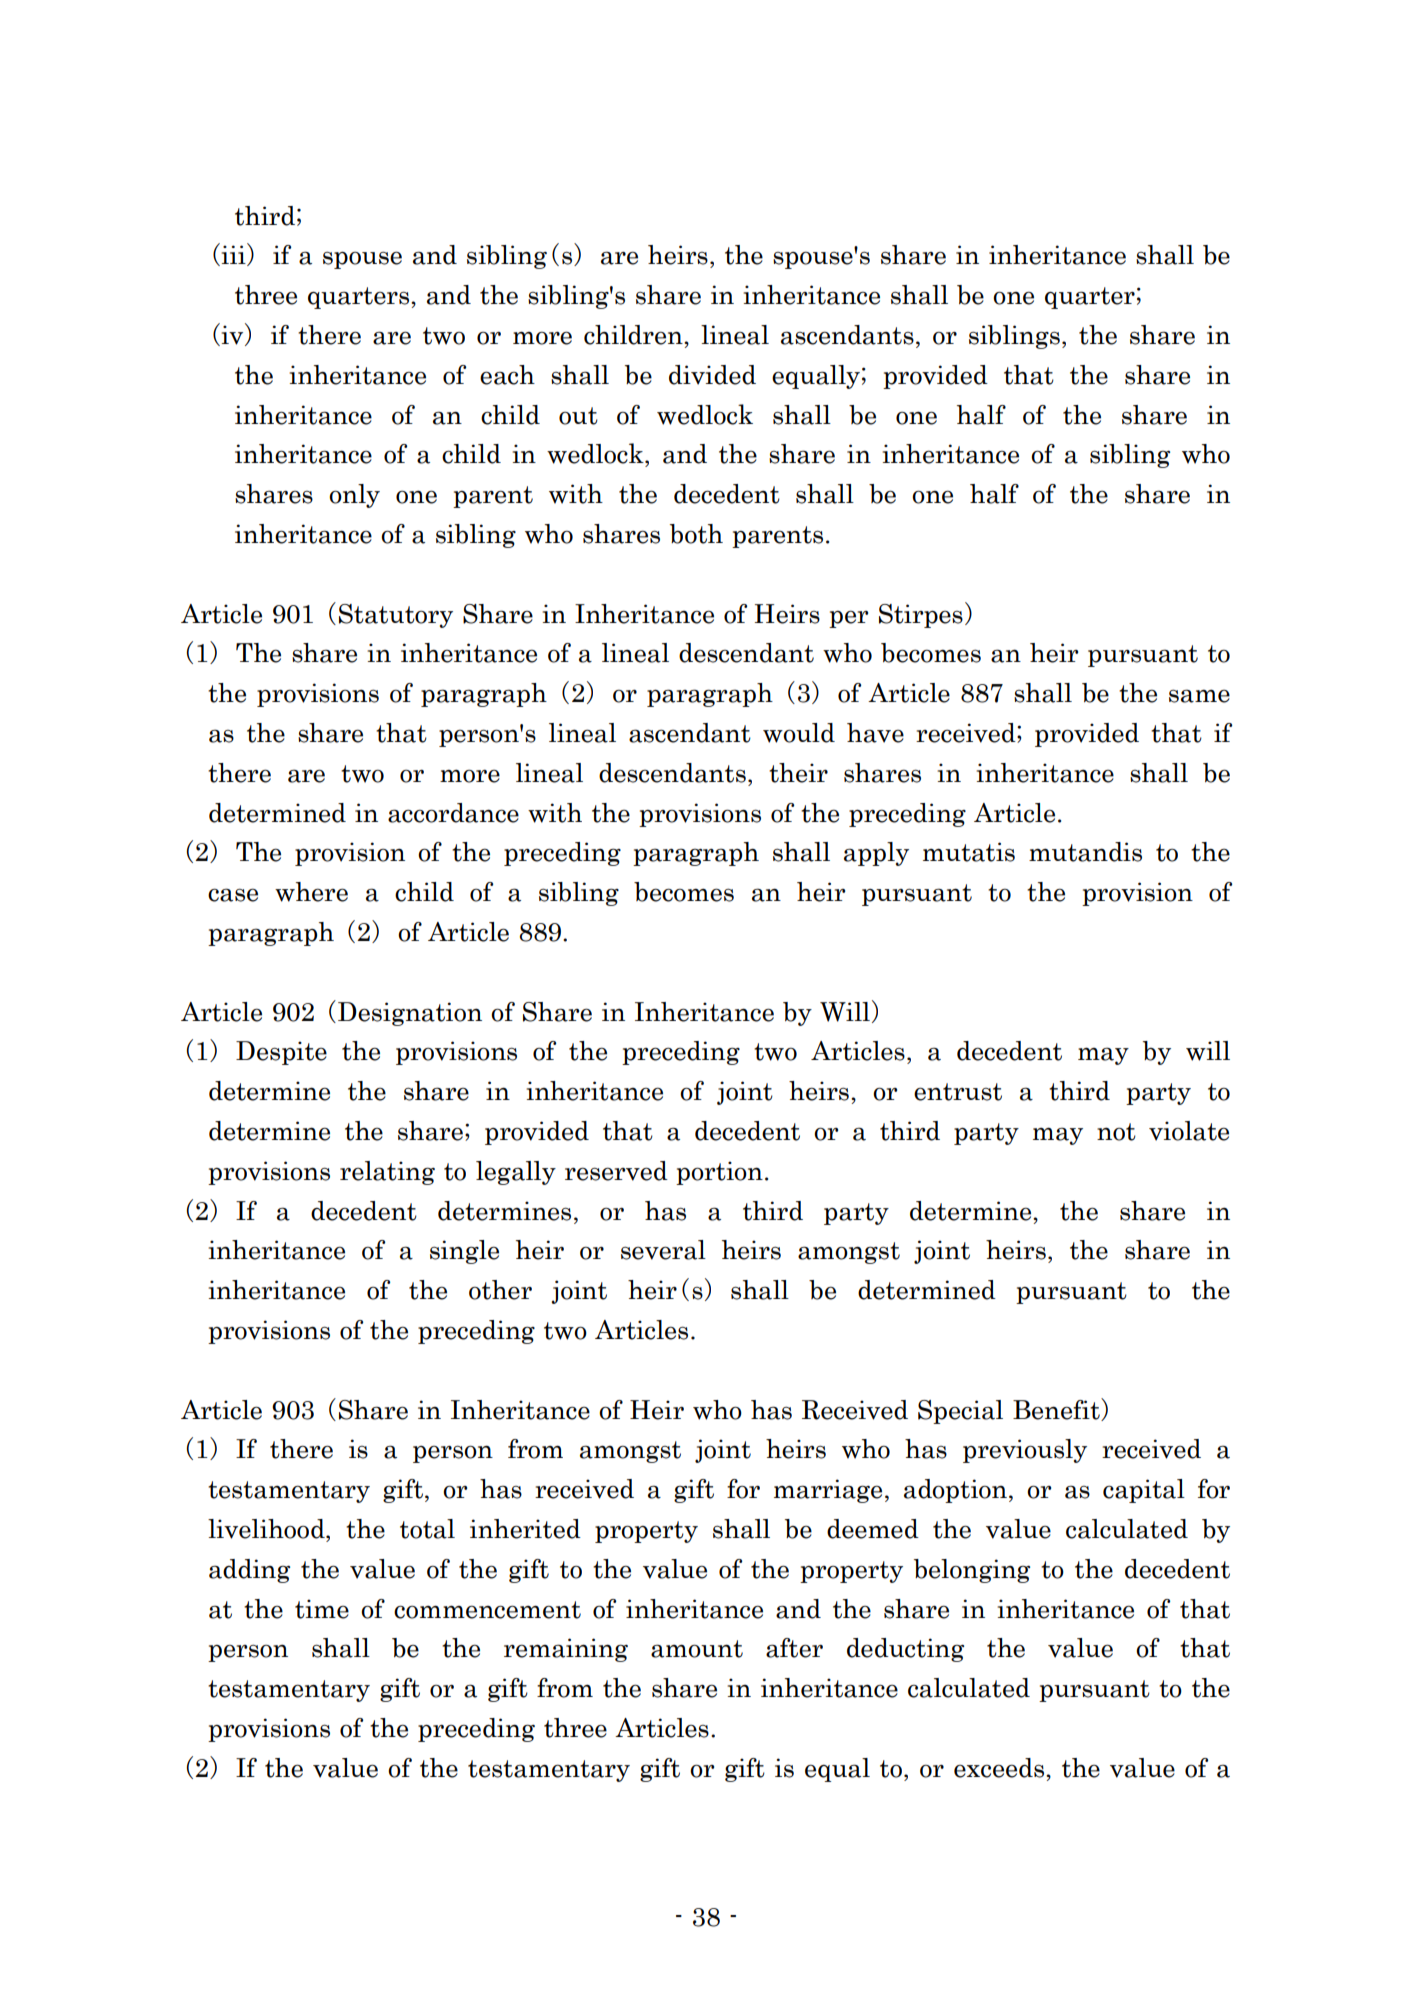  I want to click on both, so click(696, 534).
